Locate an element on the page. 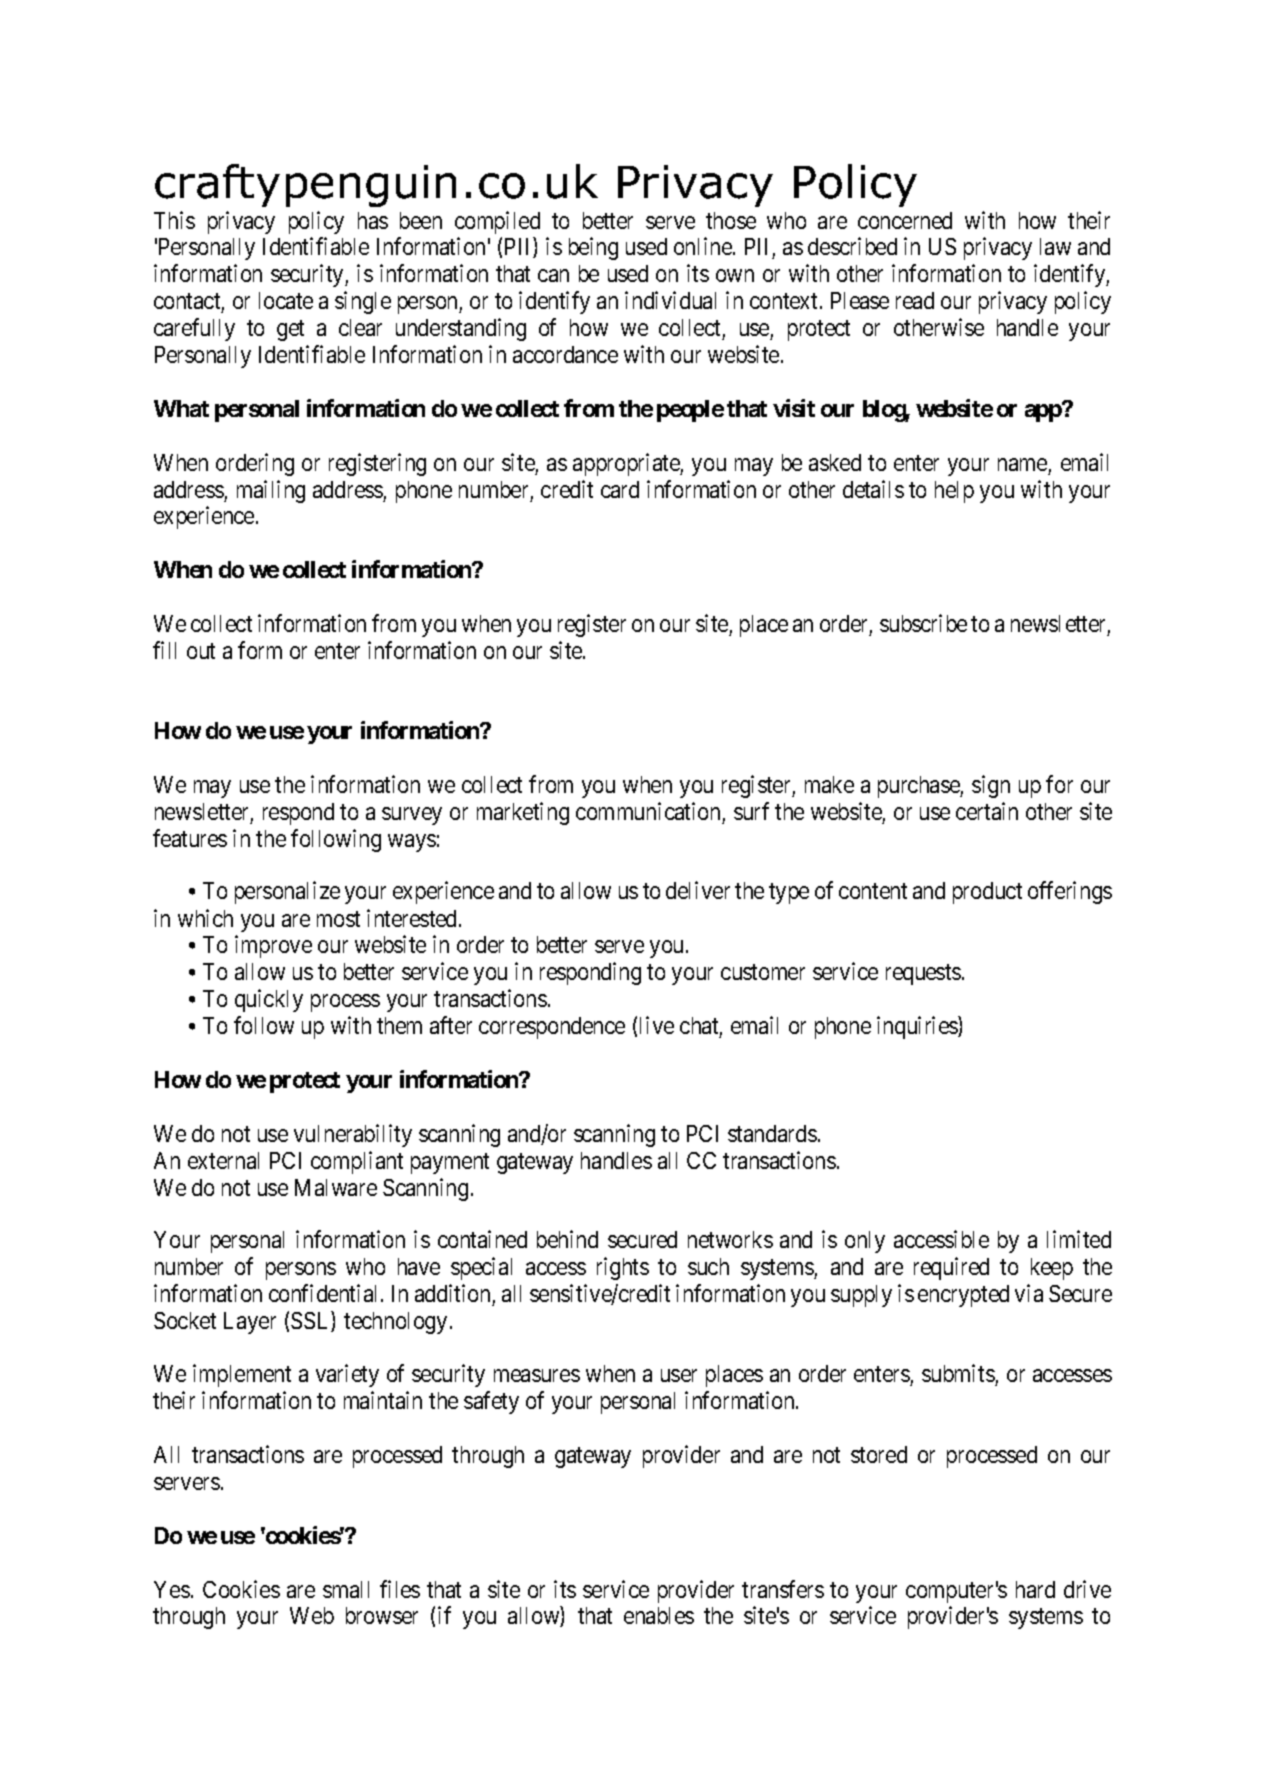 The width and height of the image is (1265, 1790). rights is located at coordinates (623, 1268).
